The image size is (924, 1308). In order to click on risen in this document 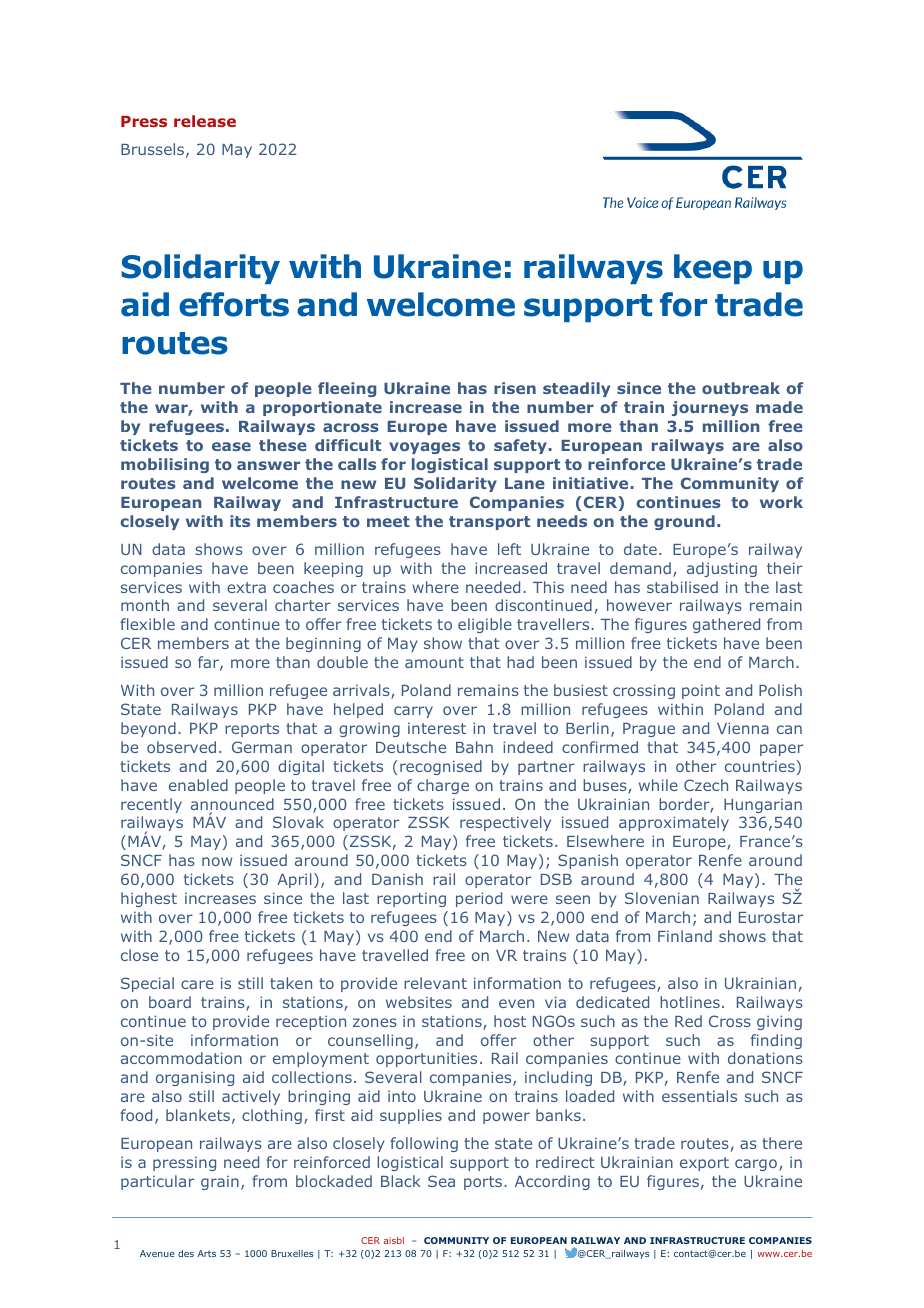, I will do `click(515, 388)`.
